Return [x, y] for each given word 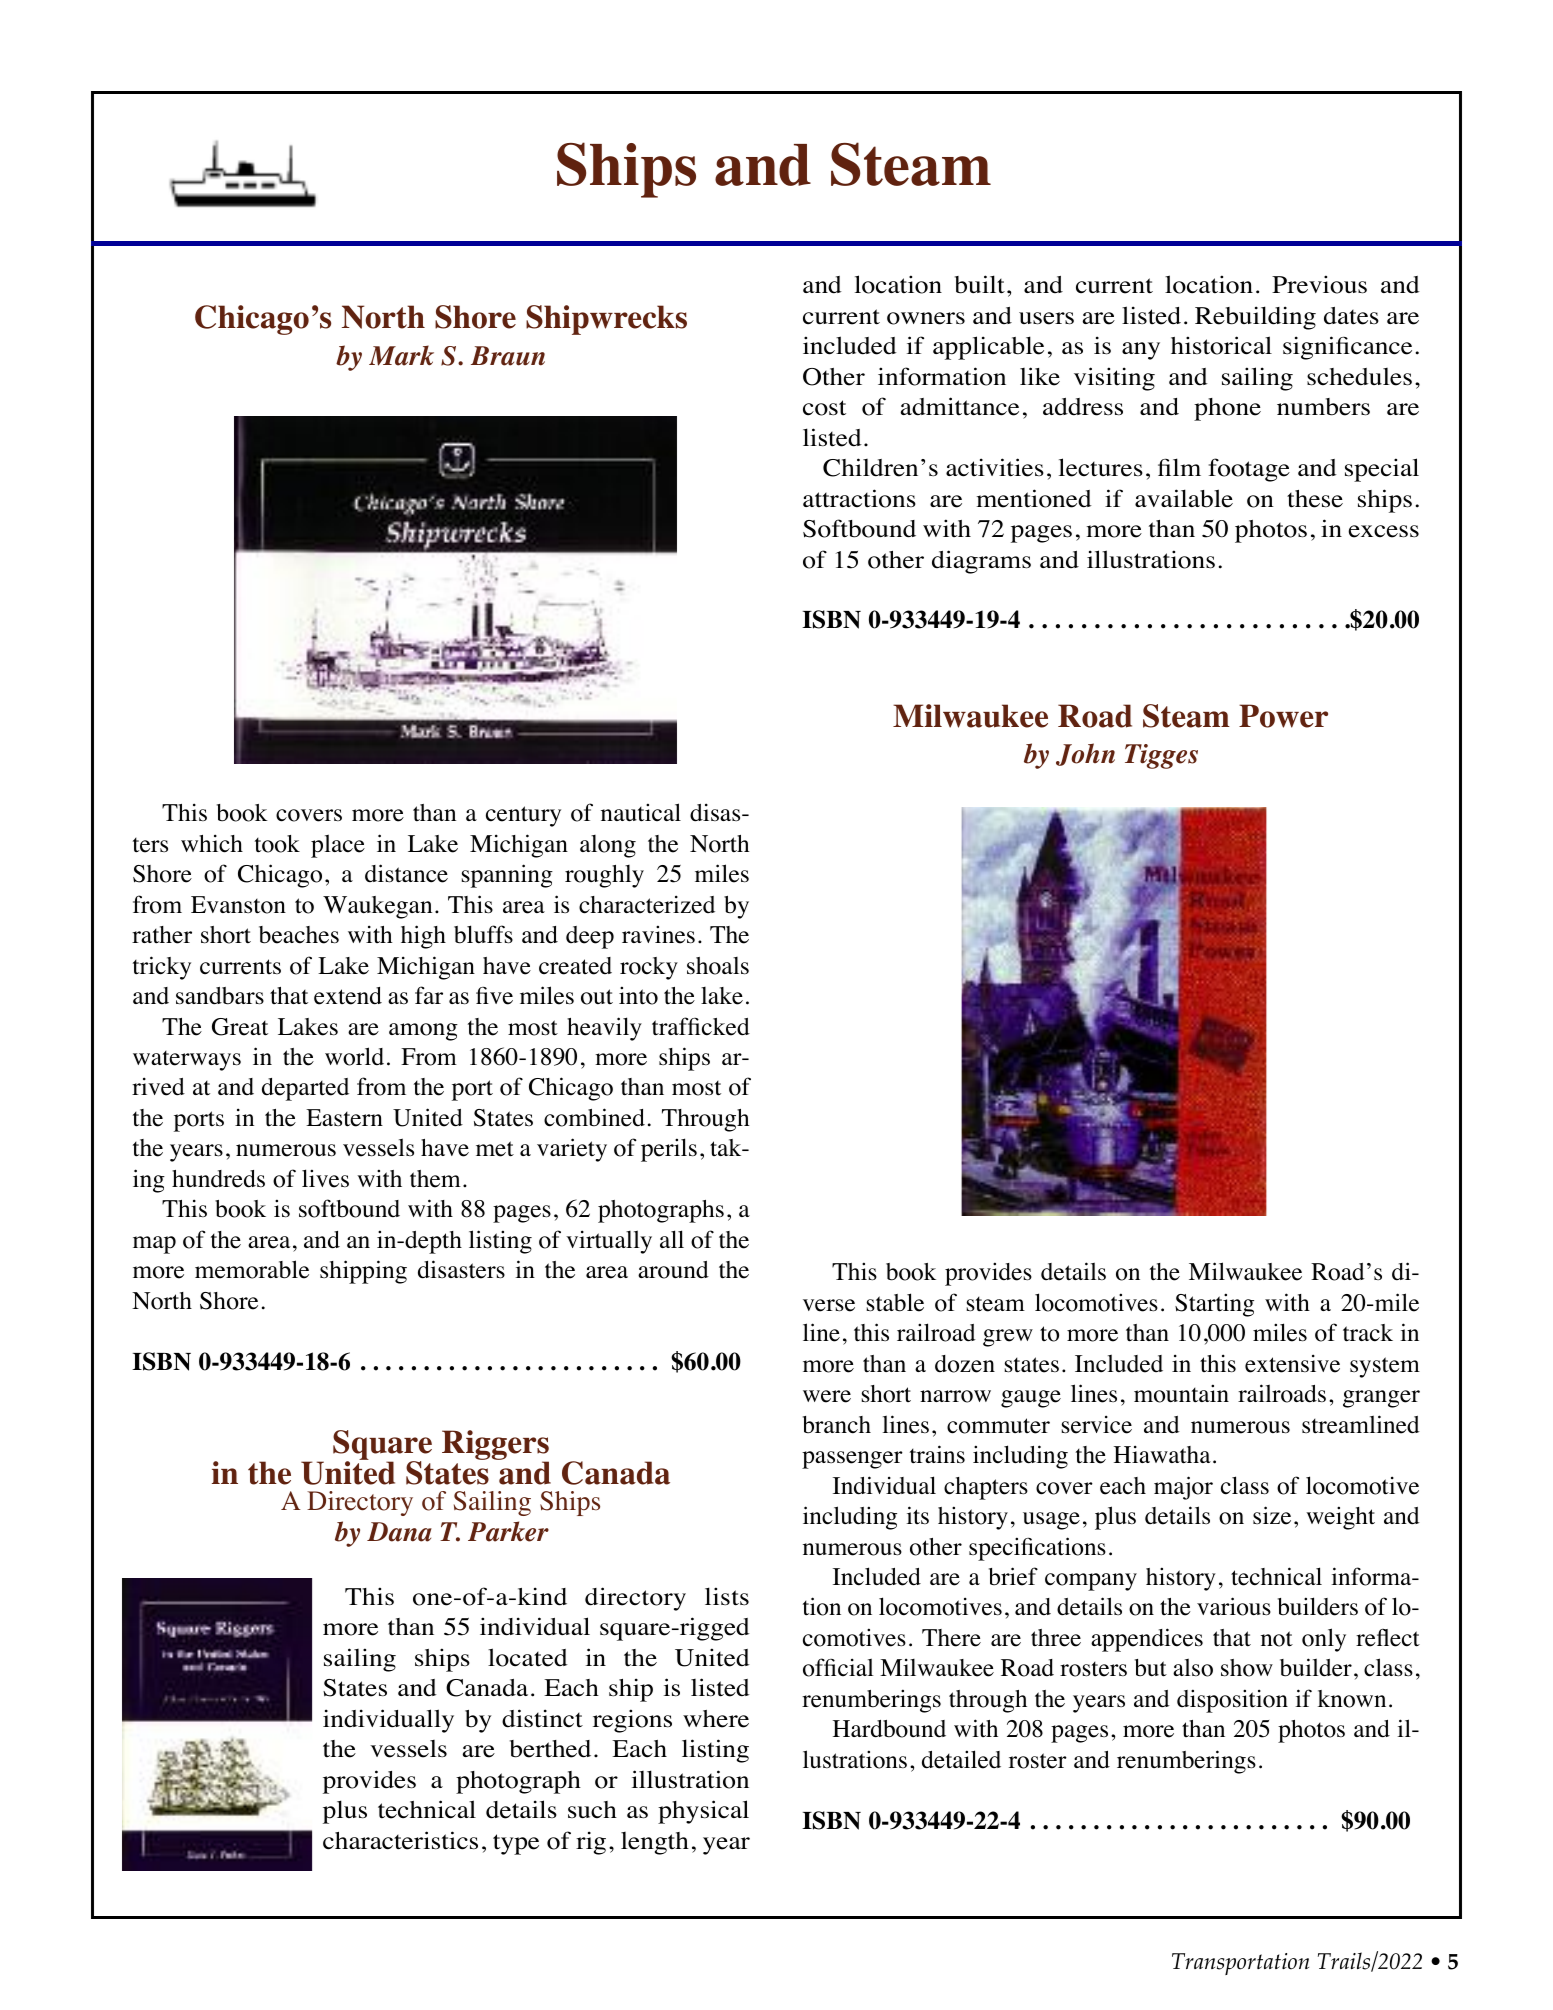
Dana [399, 1532]
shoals [718, 966]
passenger [852, 1460]
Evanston [238, 905]
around [673, 1270]
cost [824, 408]
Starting [1214, 1305]
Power [1283, 716]
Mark [401, 355]
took [277, 844]
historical [1221, 345]
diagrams [981, 562]
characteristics [400, 1840]
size [1272, 1515]
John [1085, 754]
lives [325, 1178]
